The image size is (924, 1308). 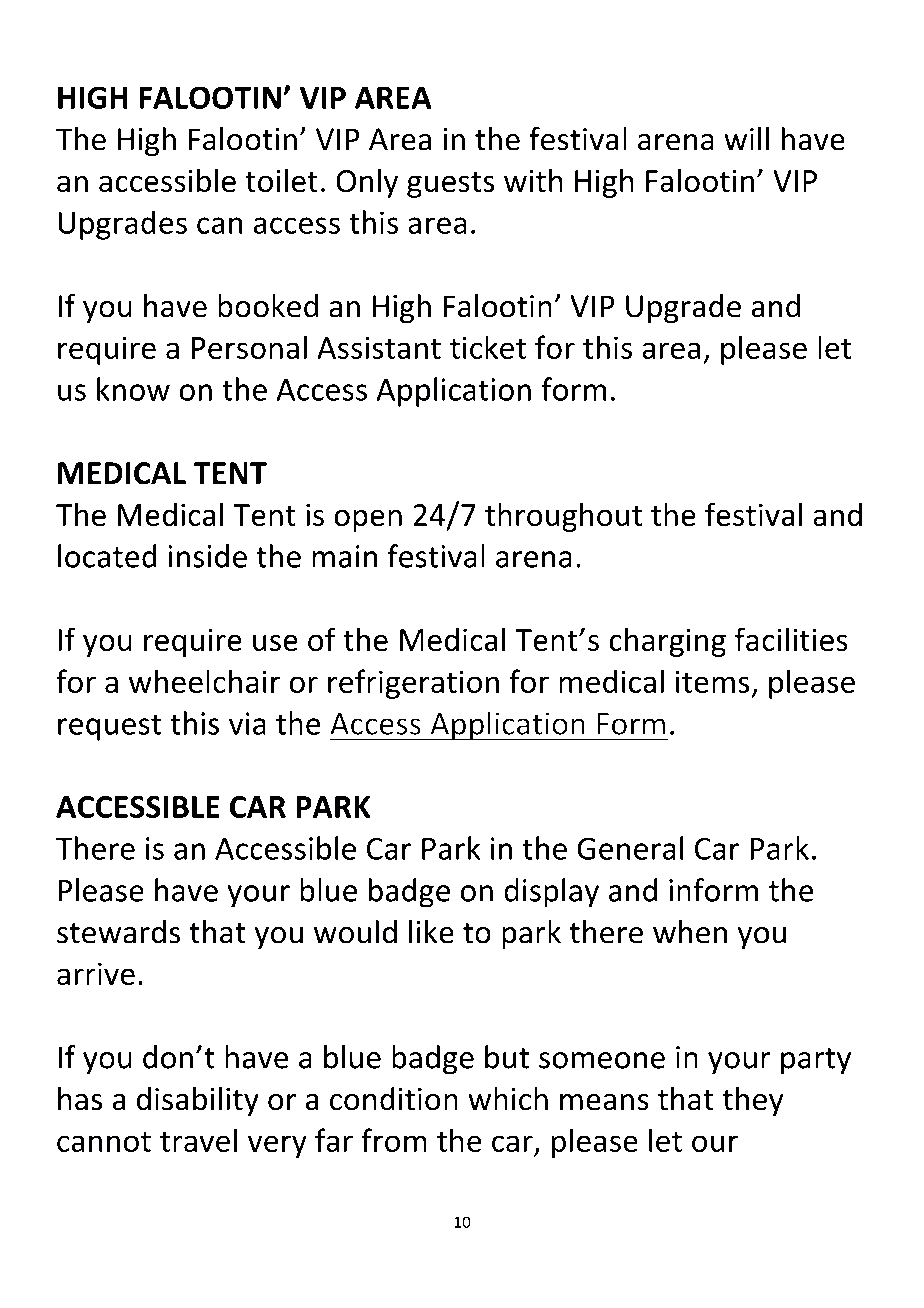 What do you see at coordinates (563, 517) in the screenshot?
I see `throughout` at bounding box center [563, 517].
